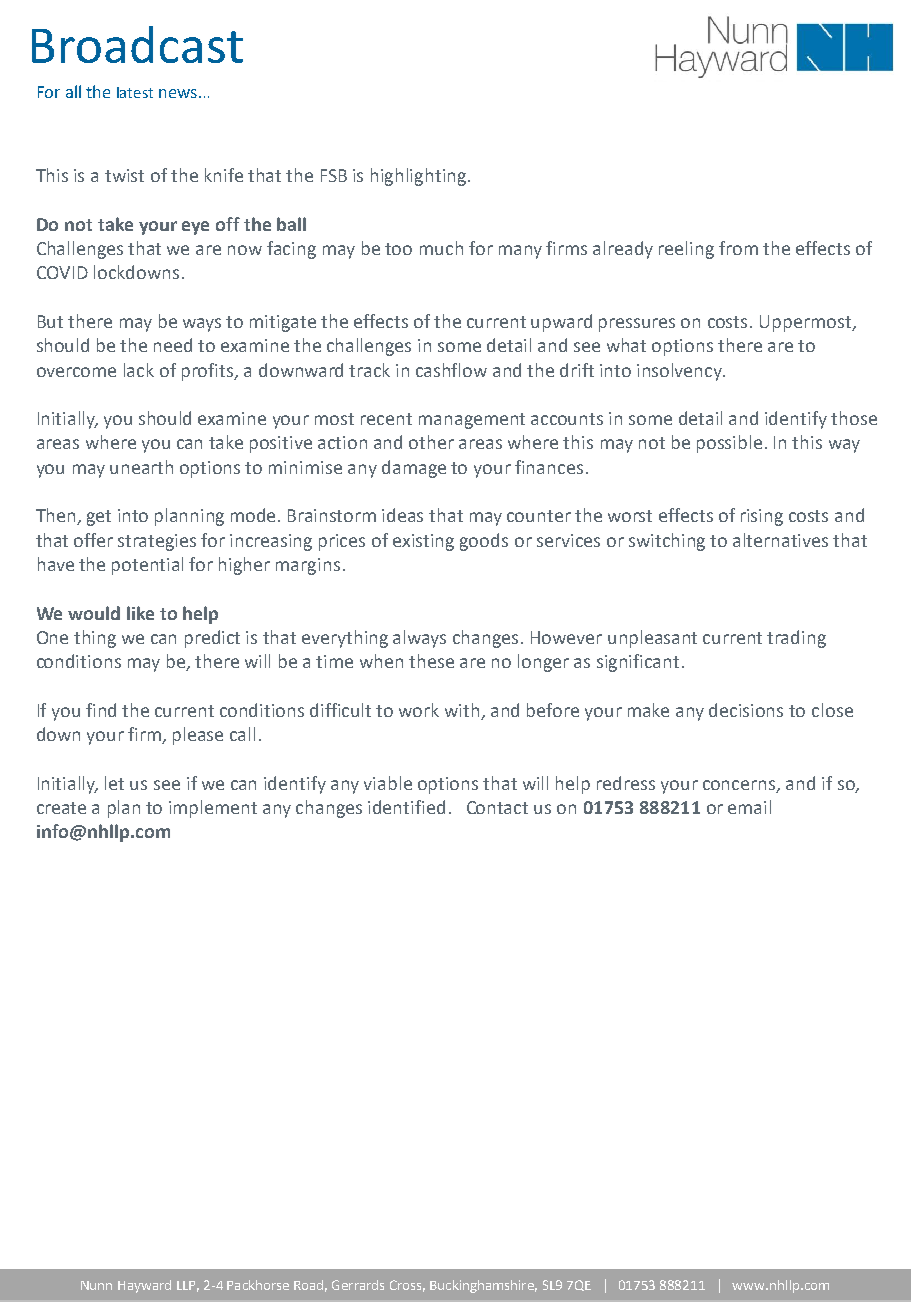  What do you see at coordinates (418, 177) in the image?
I see `highlighting` at bounding box center [418, 177].
